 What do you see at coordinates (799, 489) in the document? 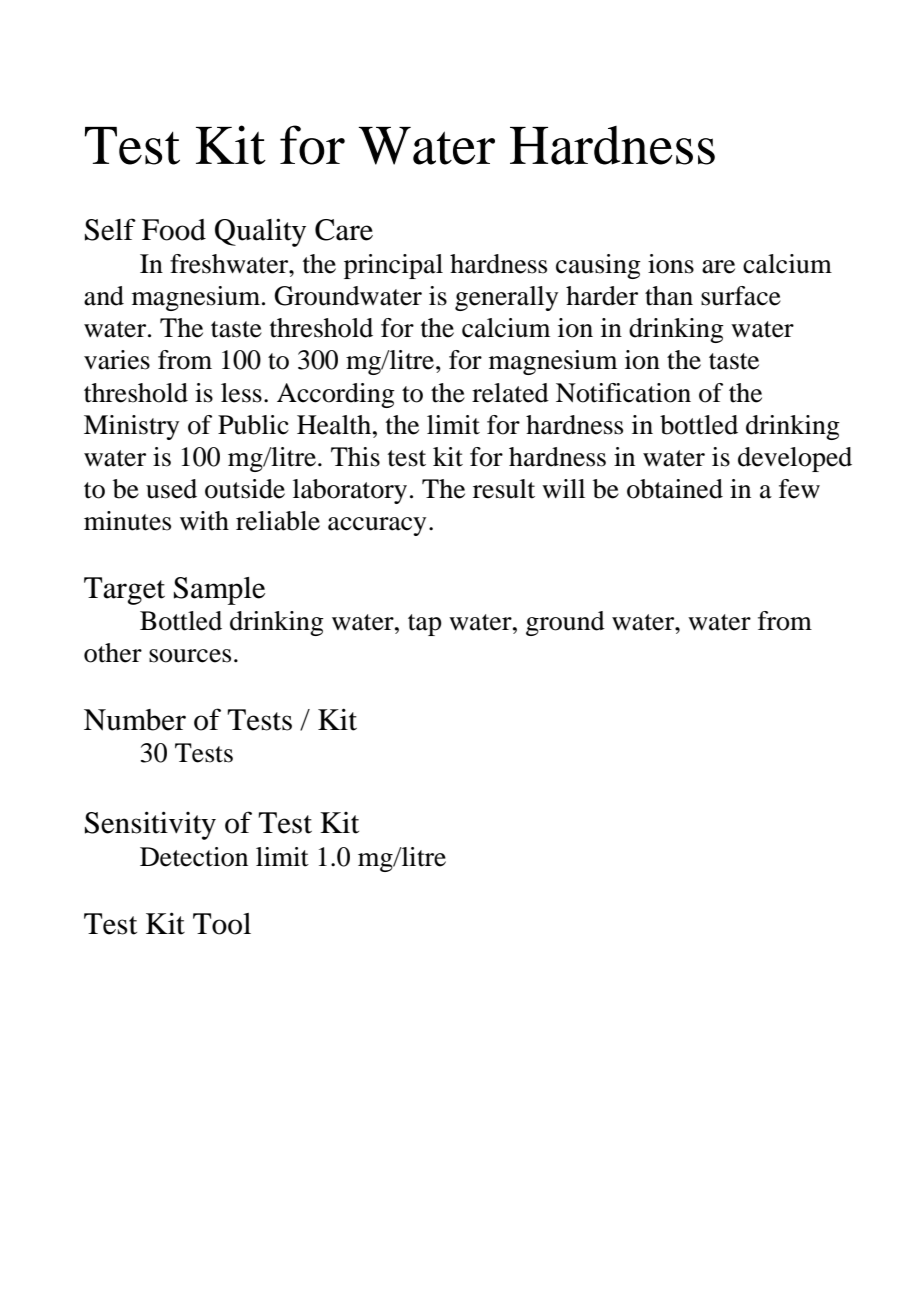
I see `few` at bounding box center [799, 489].
